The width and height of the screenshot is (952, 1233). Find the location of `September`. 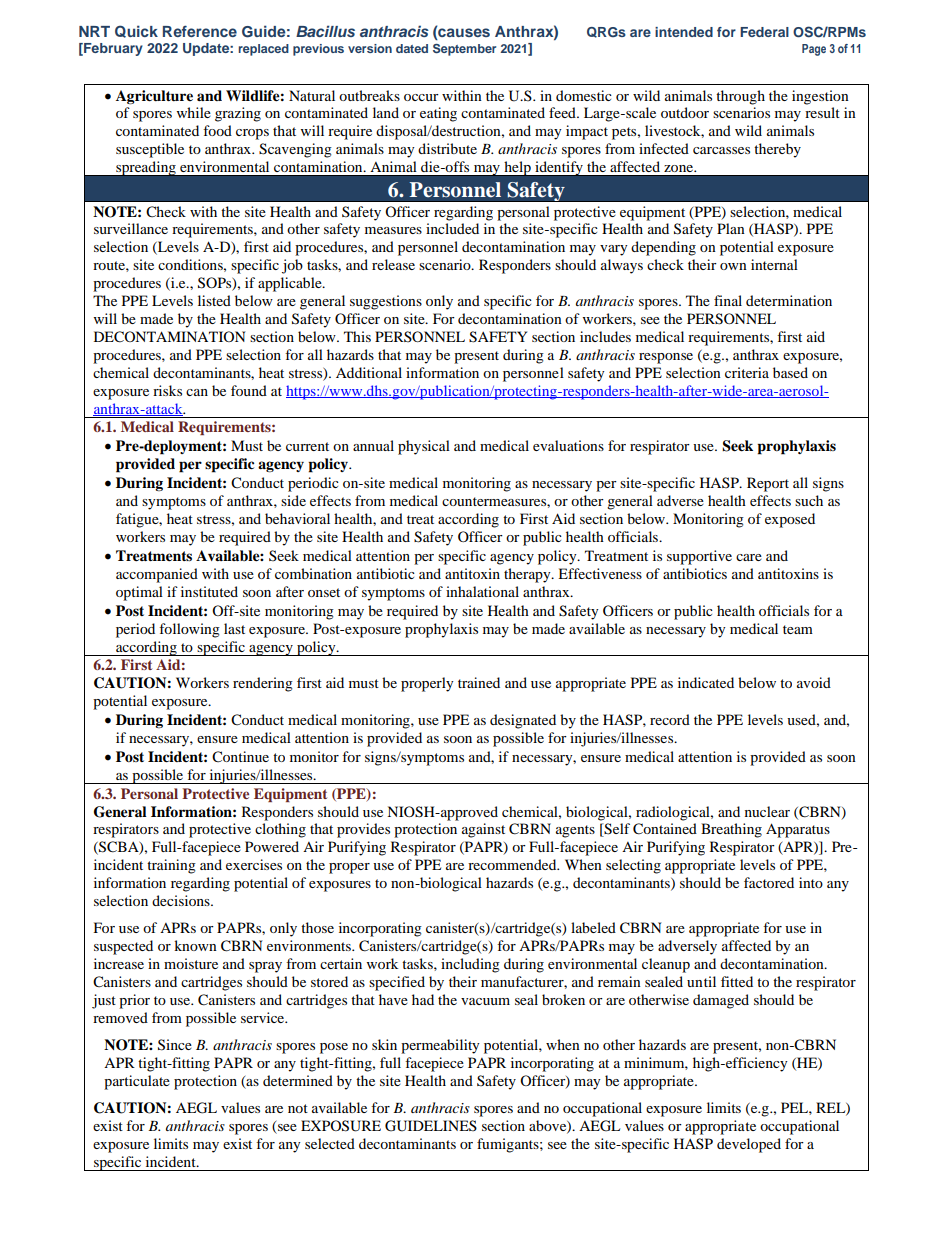

September is located at coordinates (464, 50).
